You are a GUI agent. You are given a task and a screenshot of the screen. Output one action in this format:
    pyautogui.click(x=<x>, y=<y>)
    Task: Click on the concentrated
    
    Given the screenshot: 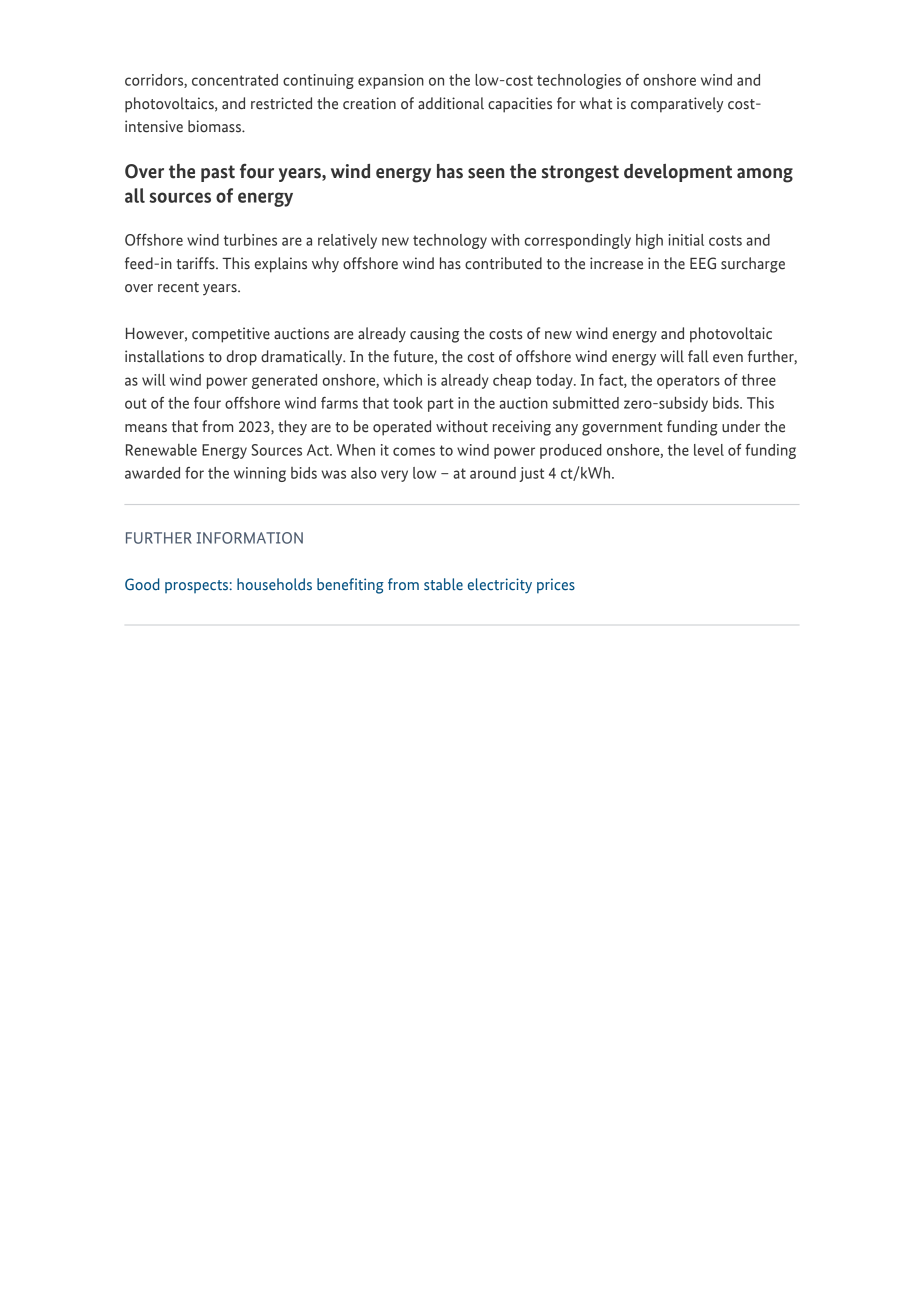 What is the action you would take?
    pyautogui.click(x=235, y=80)
